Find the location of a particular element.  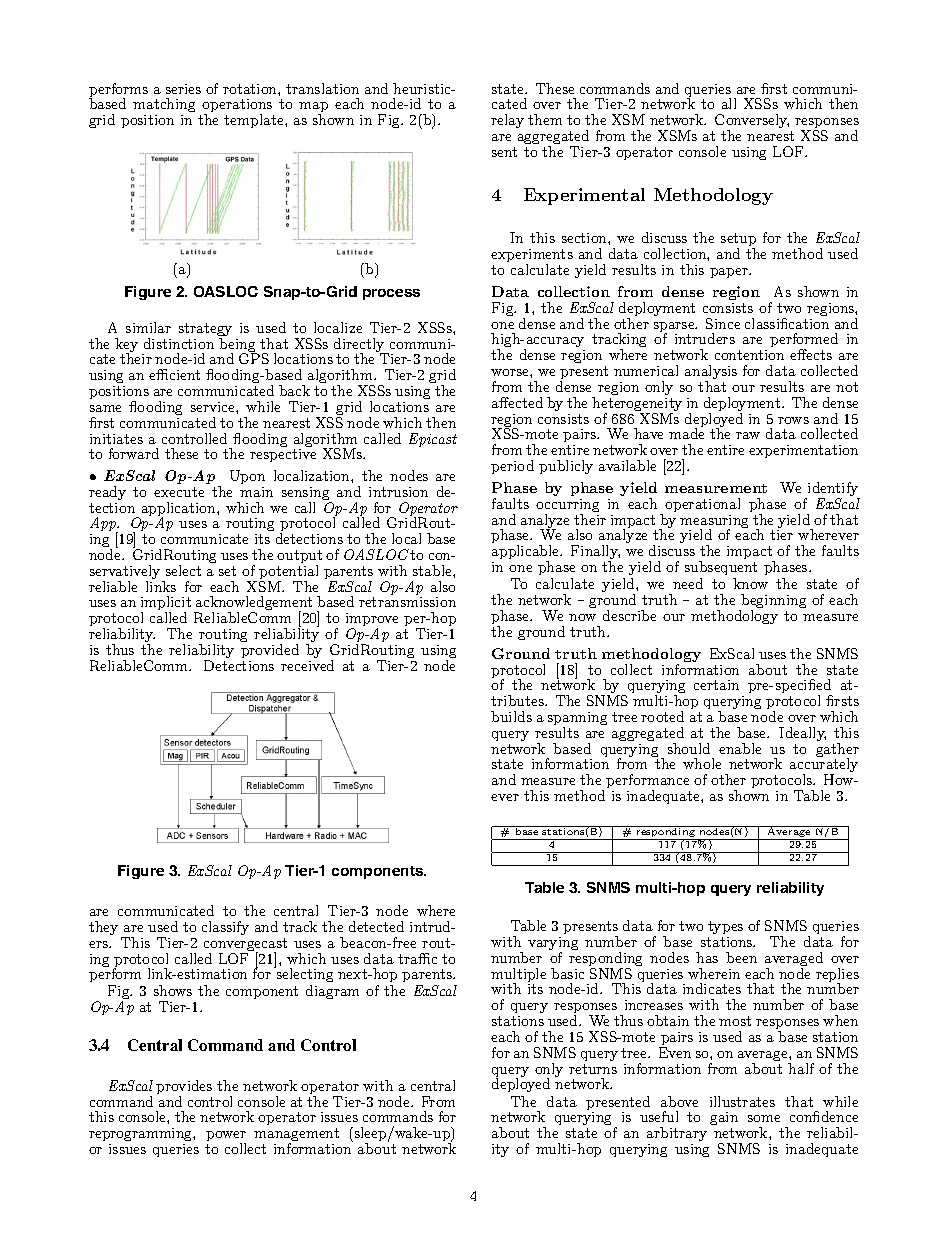

provided is located at coordinates (270, 651).
